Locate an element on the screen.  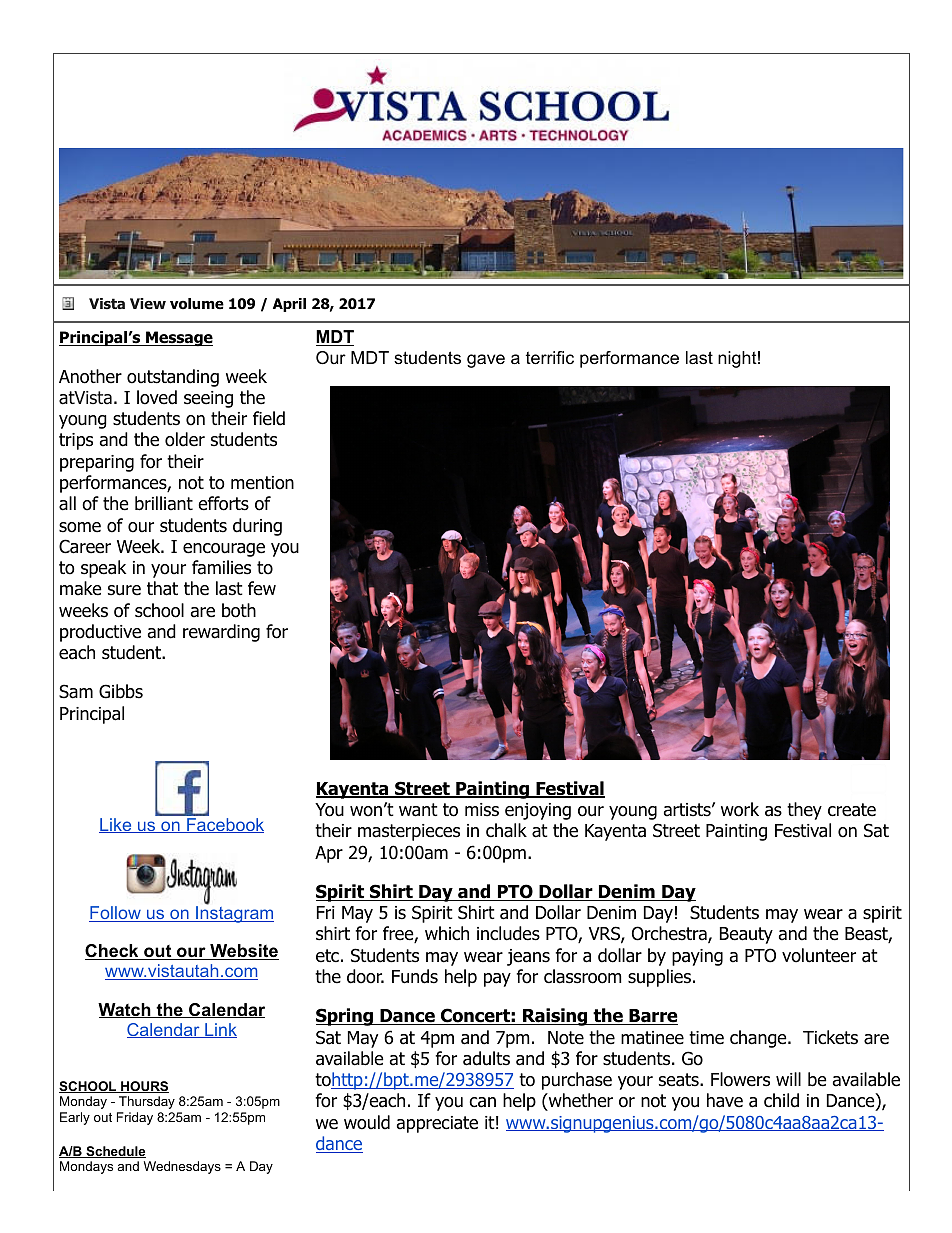
gave is located at coordinates (486, 361).
